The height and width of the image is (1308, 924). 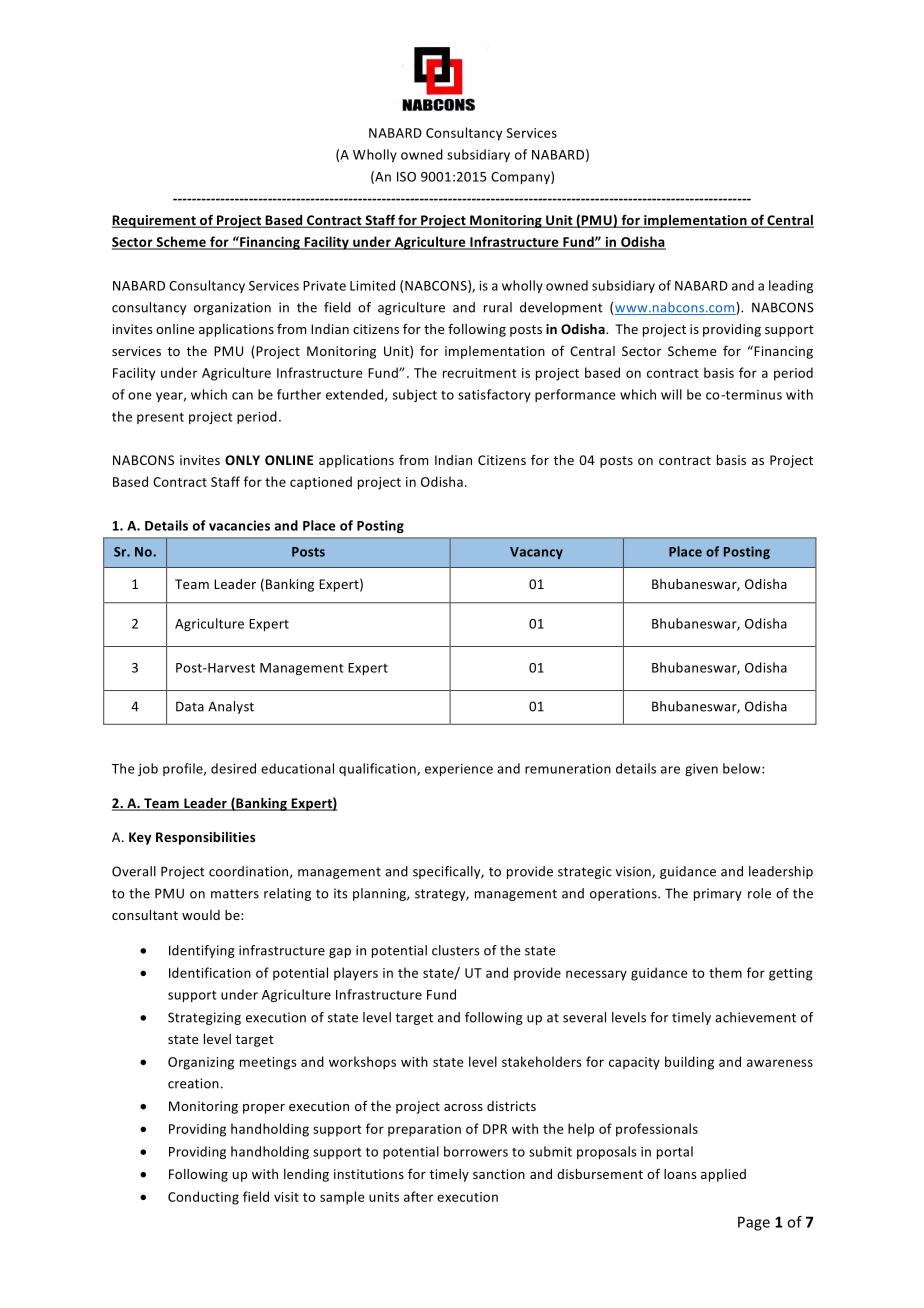 I want to click on leading, so click(x=791, y=286).
